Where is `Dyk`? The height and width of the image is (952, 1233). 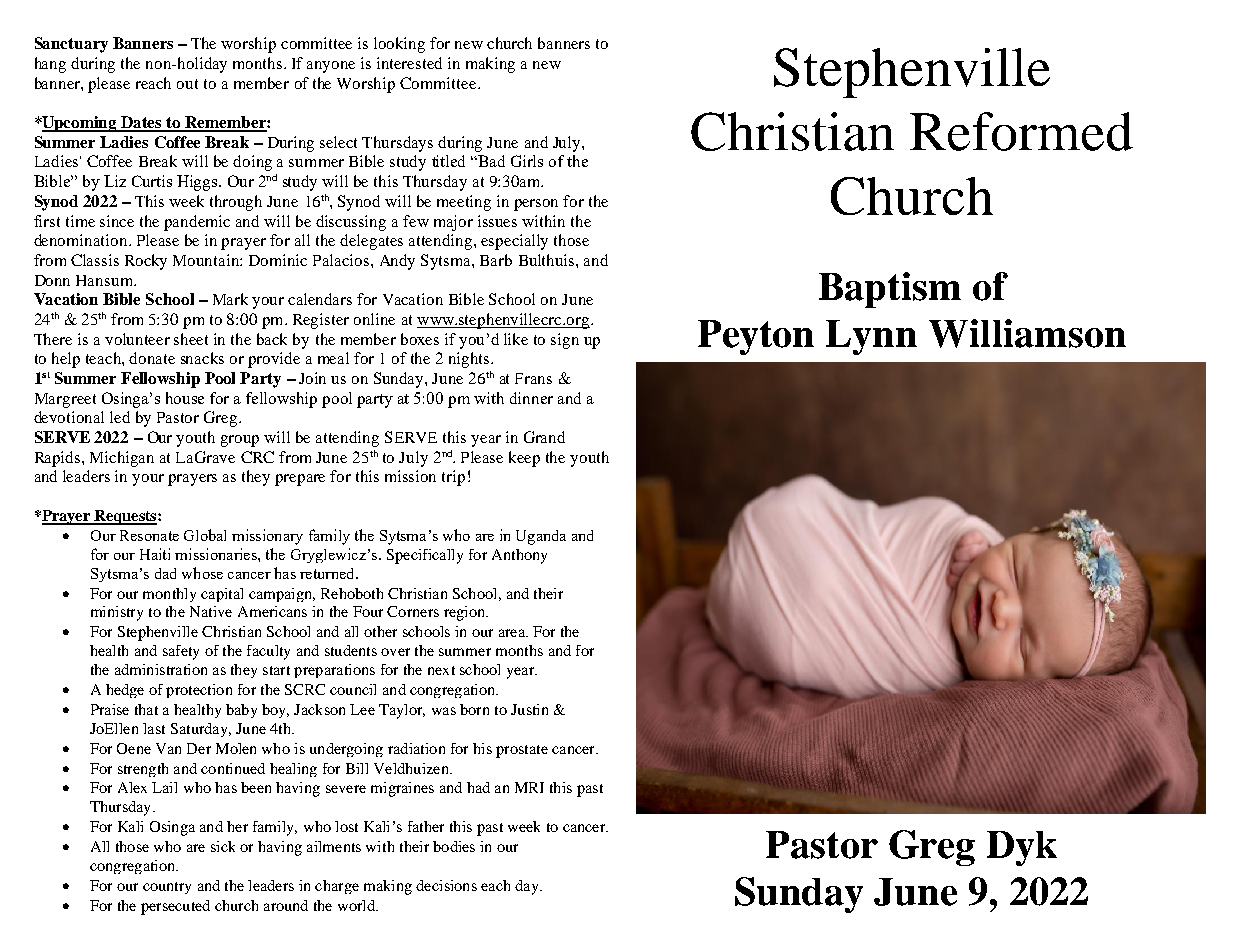 Dyk is located at coordinates (1022, 848).
